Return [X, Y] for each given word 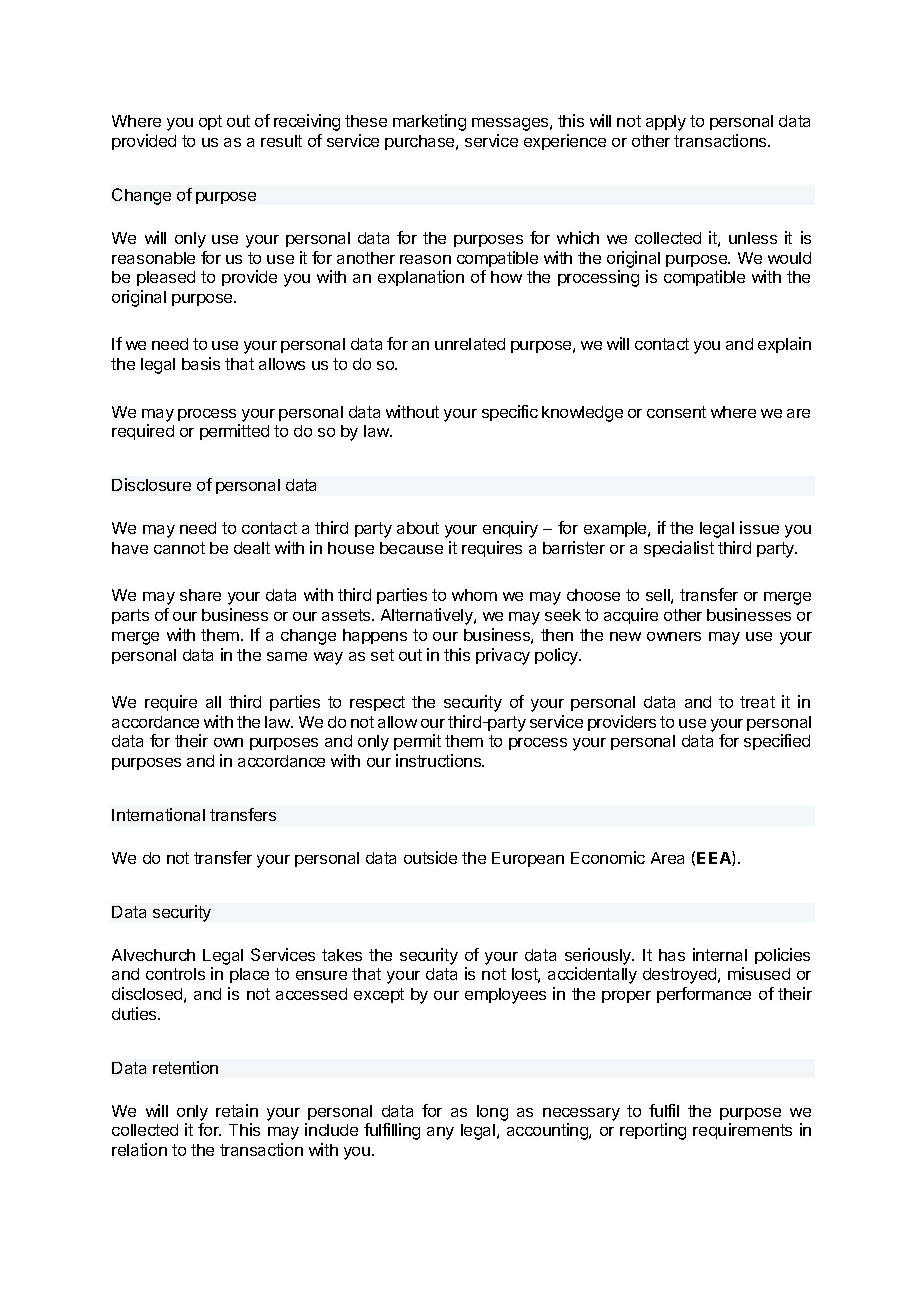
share [200, 595]
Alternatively [428, 616]
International [158, 814]
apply [666, 123]
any [440, 1133]
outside [430, 857]
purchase [421, 142]
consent [676, 412]
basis [201, 363]
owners [674, 636]
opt [210, 122]
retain [237, 1110]
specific [510, 413]
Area [667, 858]
